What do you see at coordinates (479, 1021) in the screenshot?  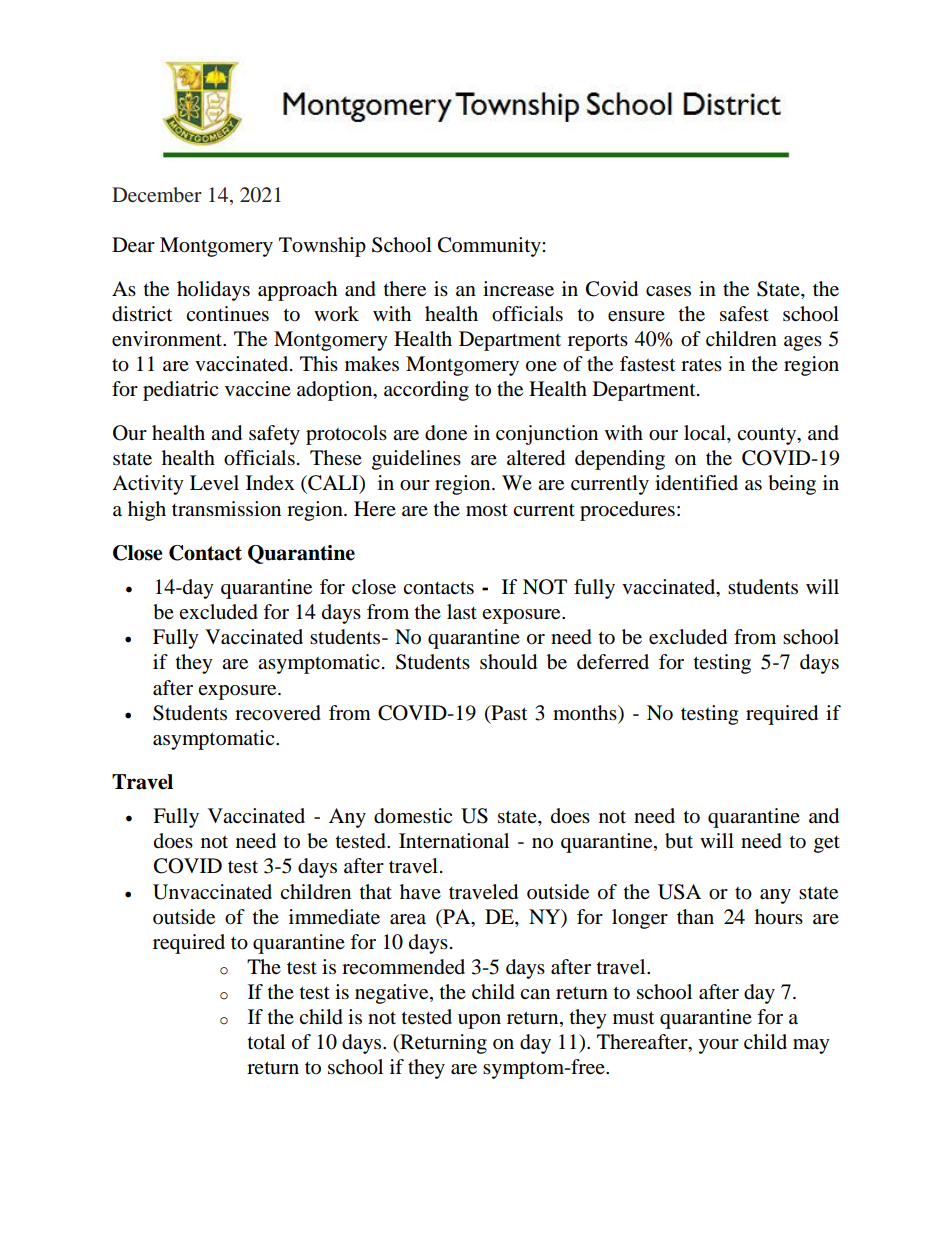 I see `upon` at bounding box center [479, 1021].
